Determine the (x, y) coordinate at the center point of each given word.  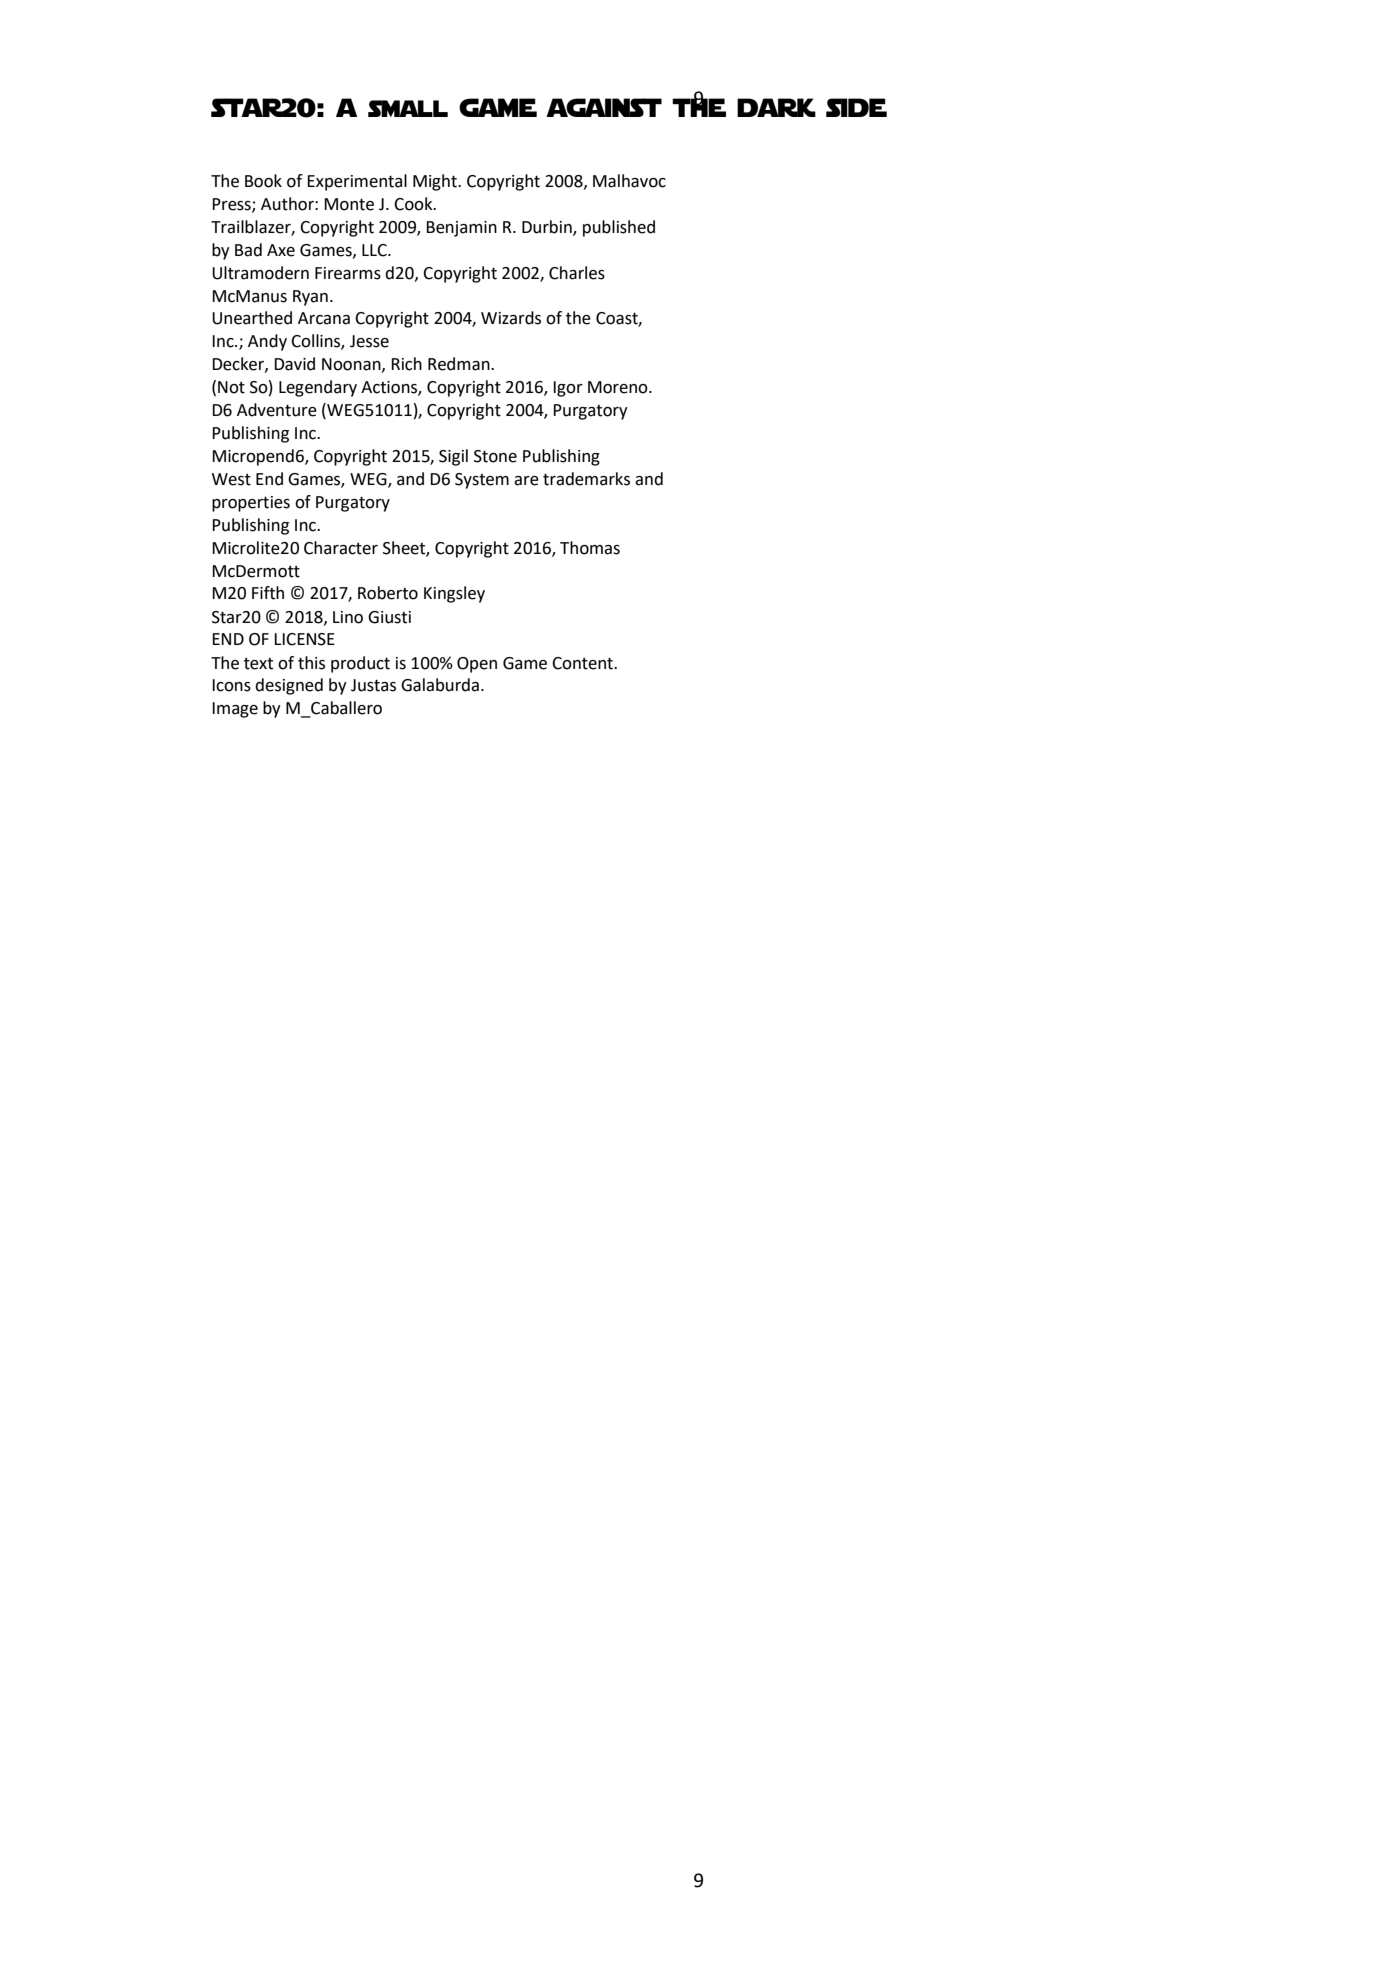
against (604, 107)
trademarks (586, 479)
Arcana (324, 318)
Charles (577, 273)
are (526, 481)
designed (289, 686)
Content (583, 663)
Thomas (590, 548)
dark (776, 107)
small (408, 108)
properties (251, 504)
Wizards (511, 318)
